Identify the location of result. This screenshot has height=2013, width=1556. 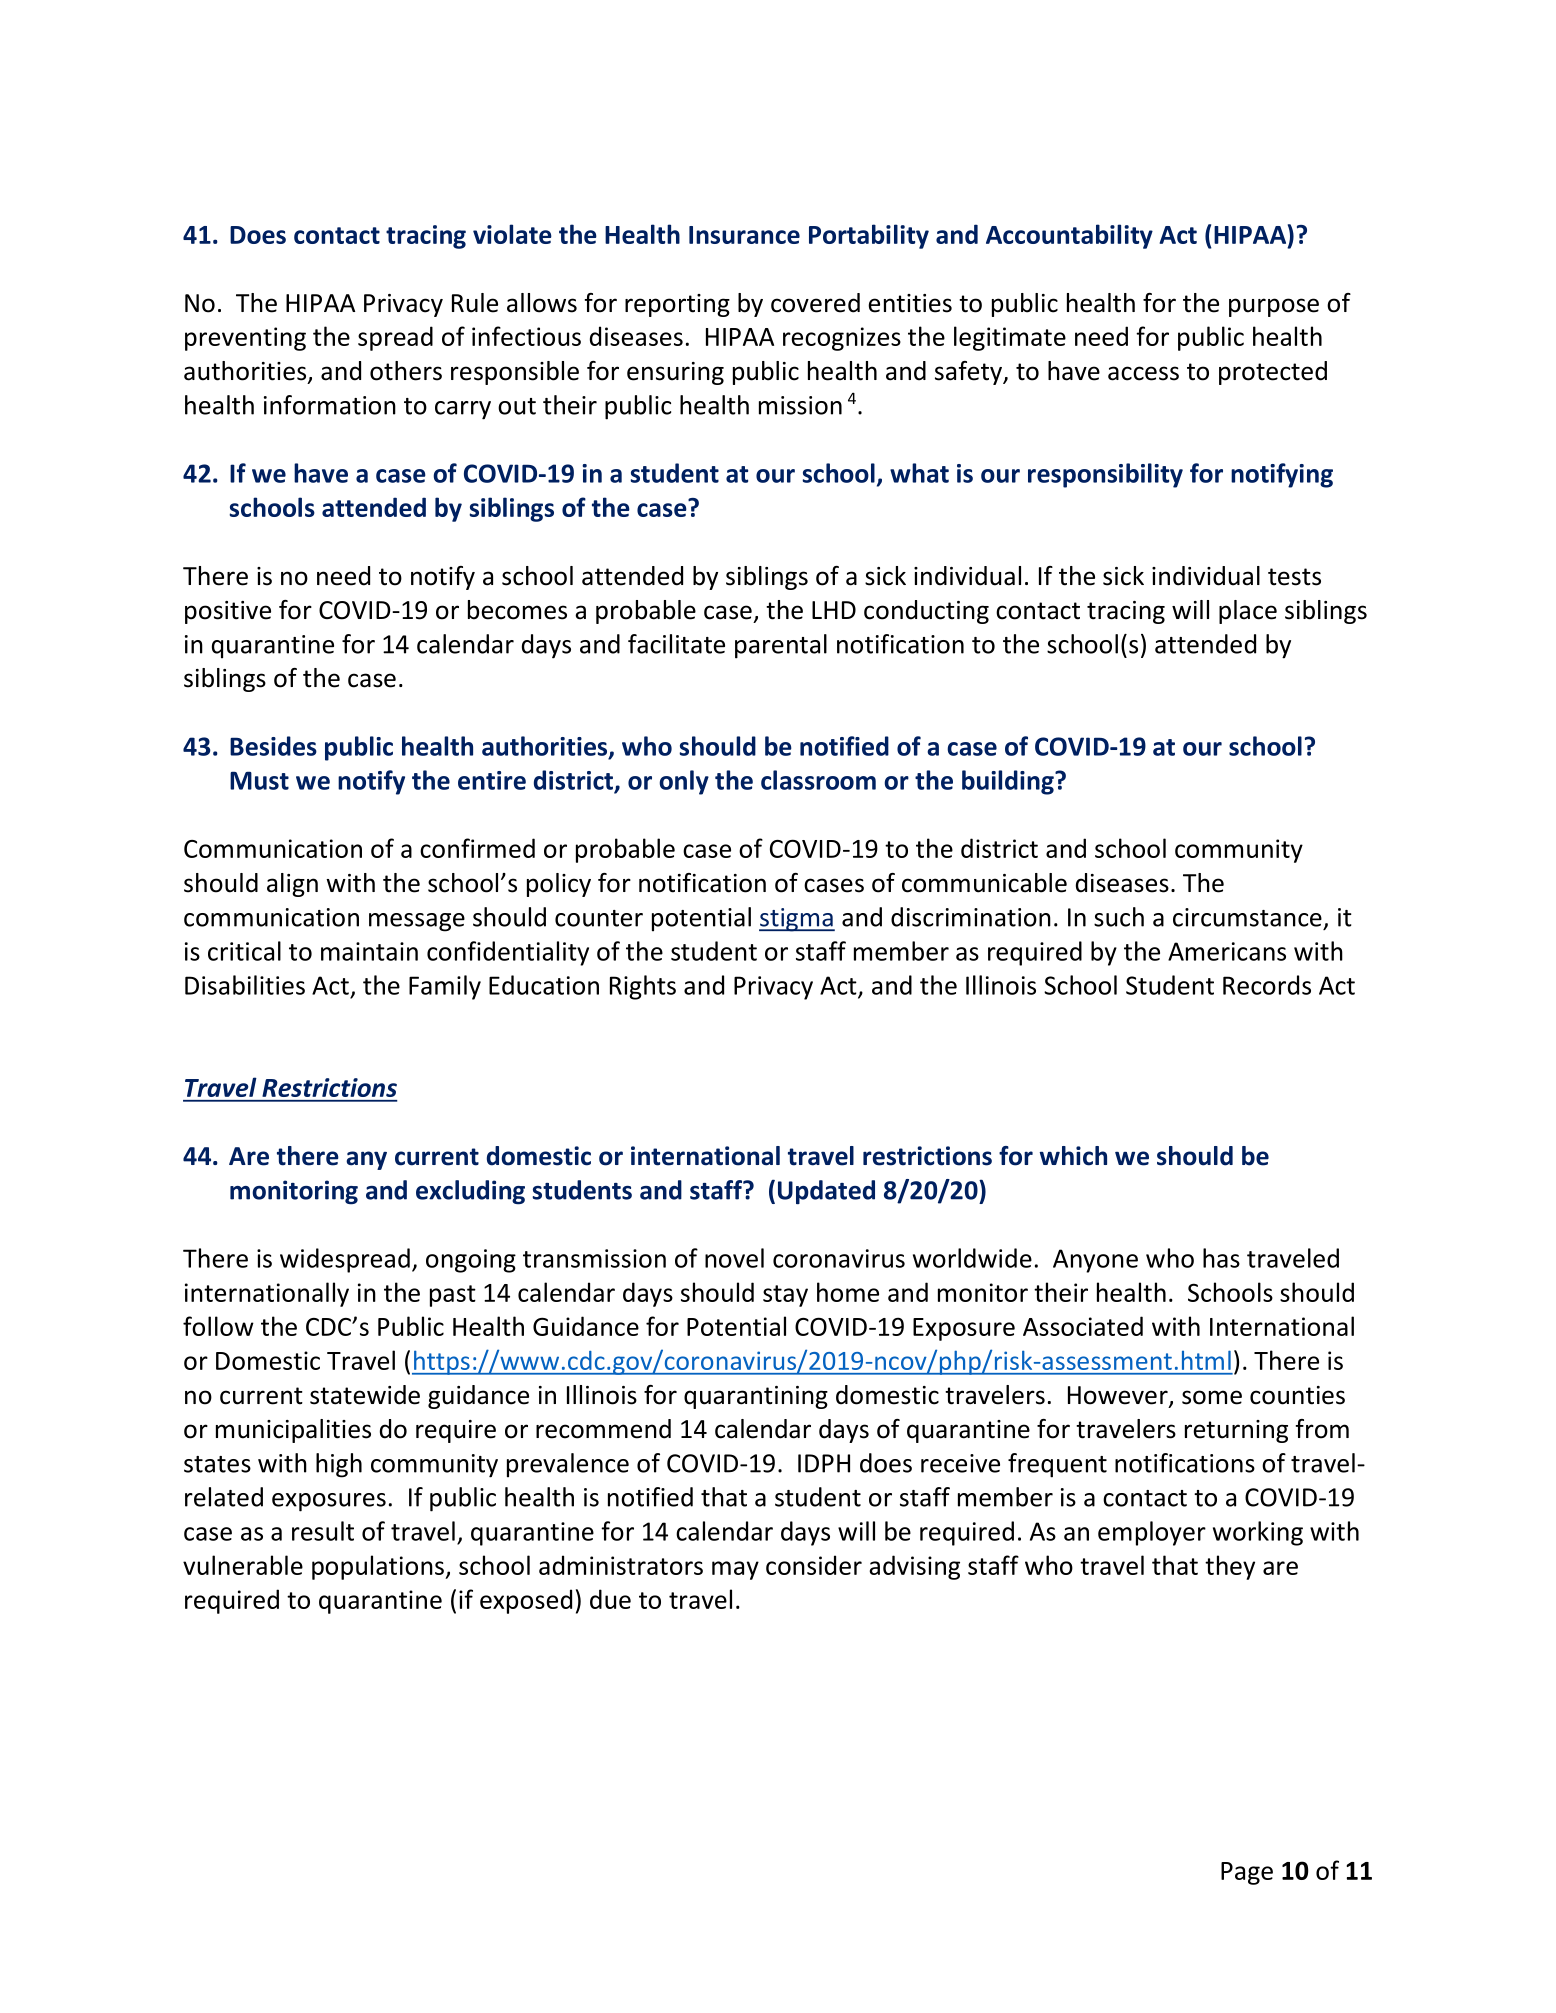
(323, 1531).
